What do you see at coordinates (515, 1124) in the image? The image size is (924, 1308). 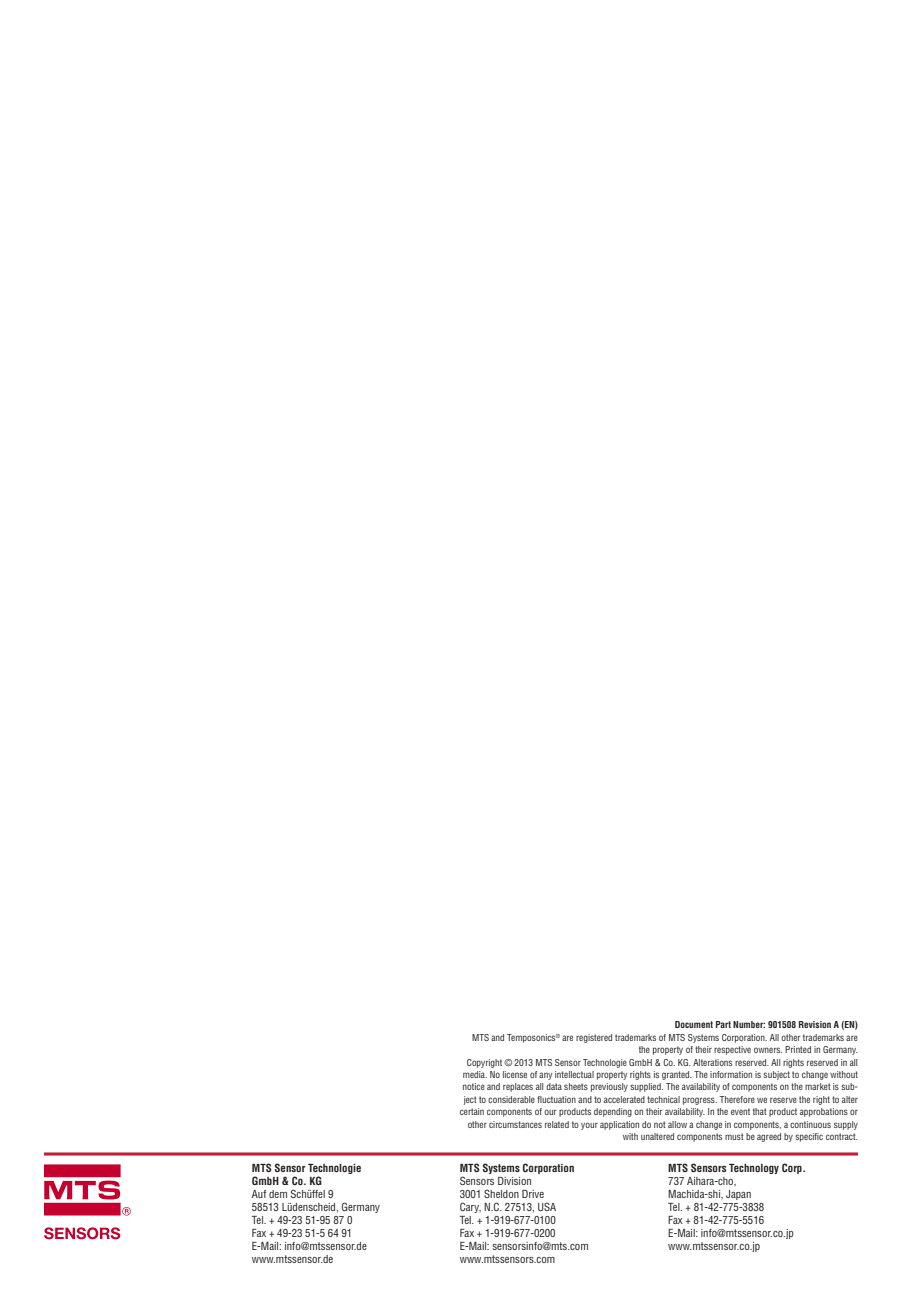 I see `circumstances` at bounding box center [515, 1124].
